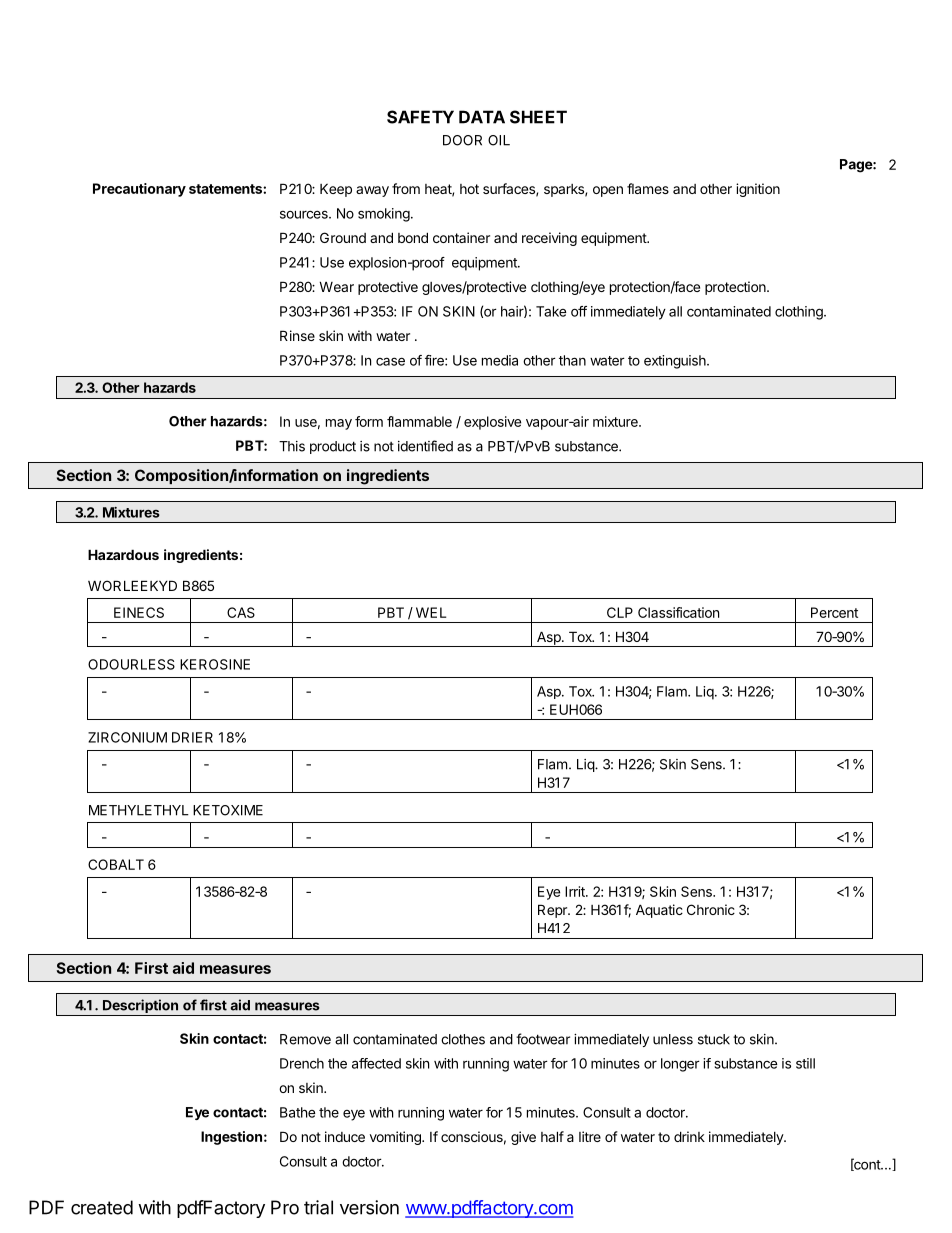 Image resolution: width=952 pixels, height=1233 pixels. What do you see at coordinates (231, 1138) in the image?
I see `Ingestion` at bounding box center [231, 1138].
